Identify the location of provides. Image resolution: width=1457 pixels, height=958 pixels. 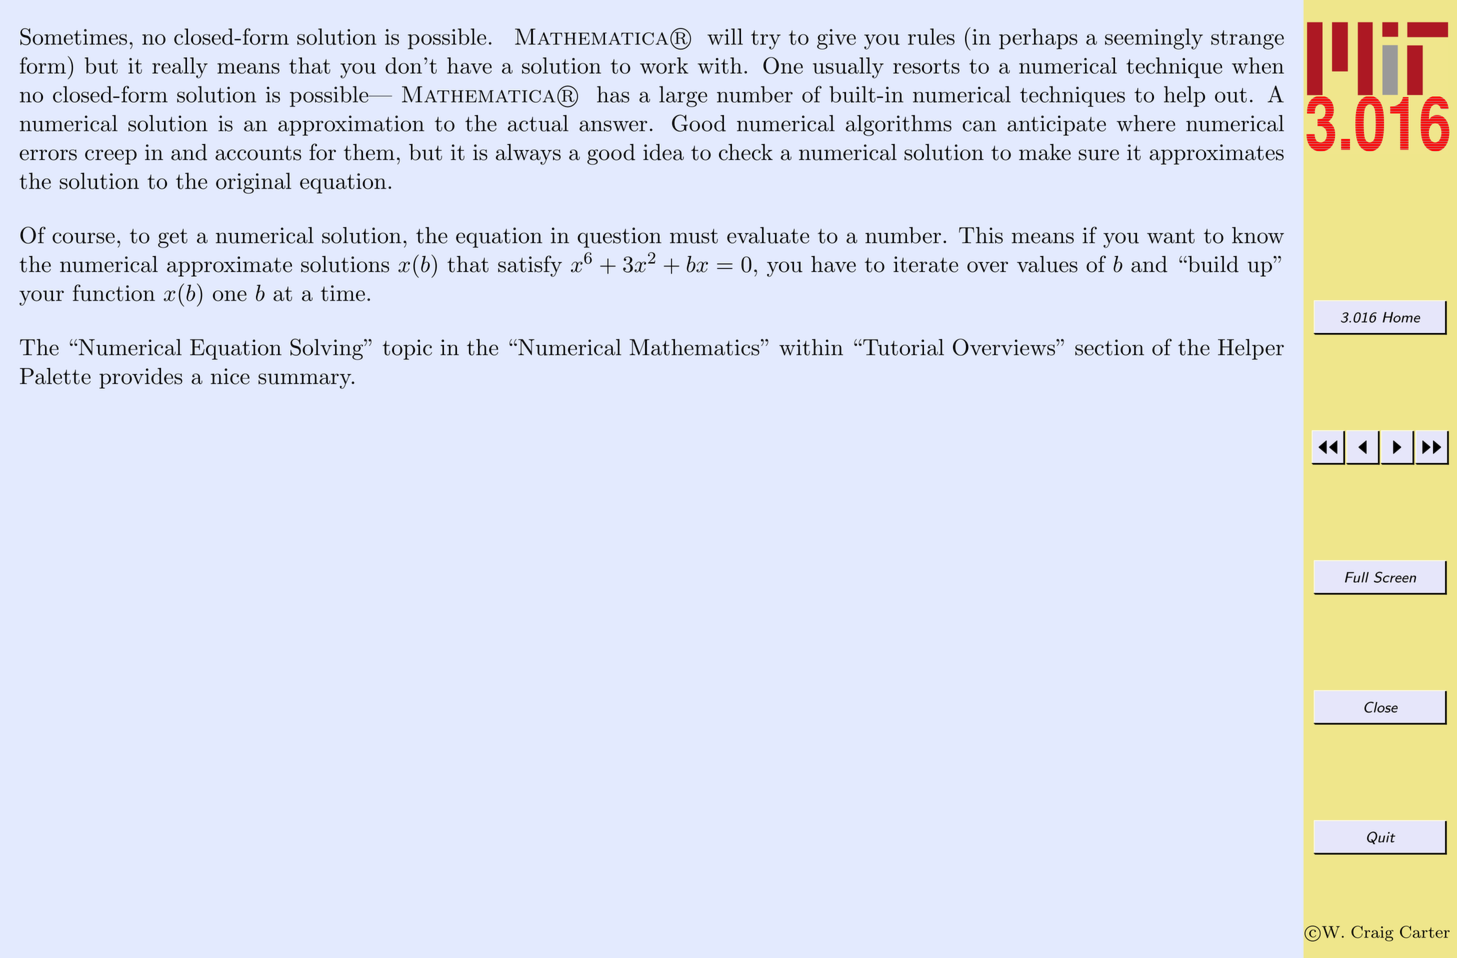
(141, 378).
